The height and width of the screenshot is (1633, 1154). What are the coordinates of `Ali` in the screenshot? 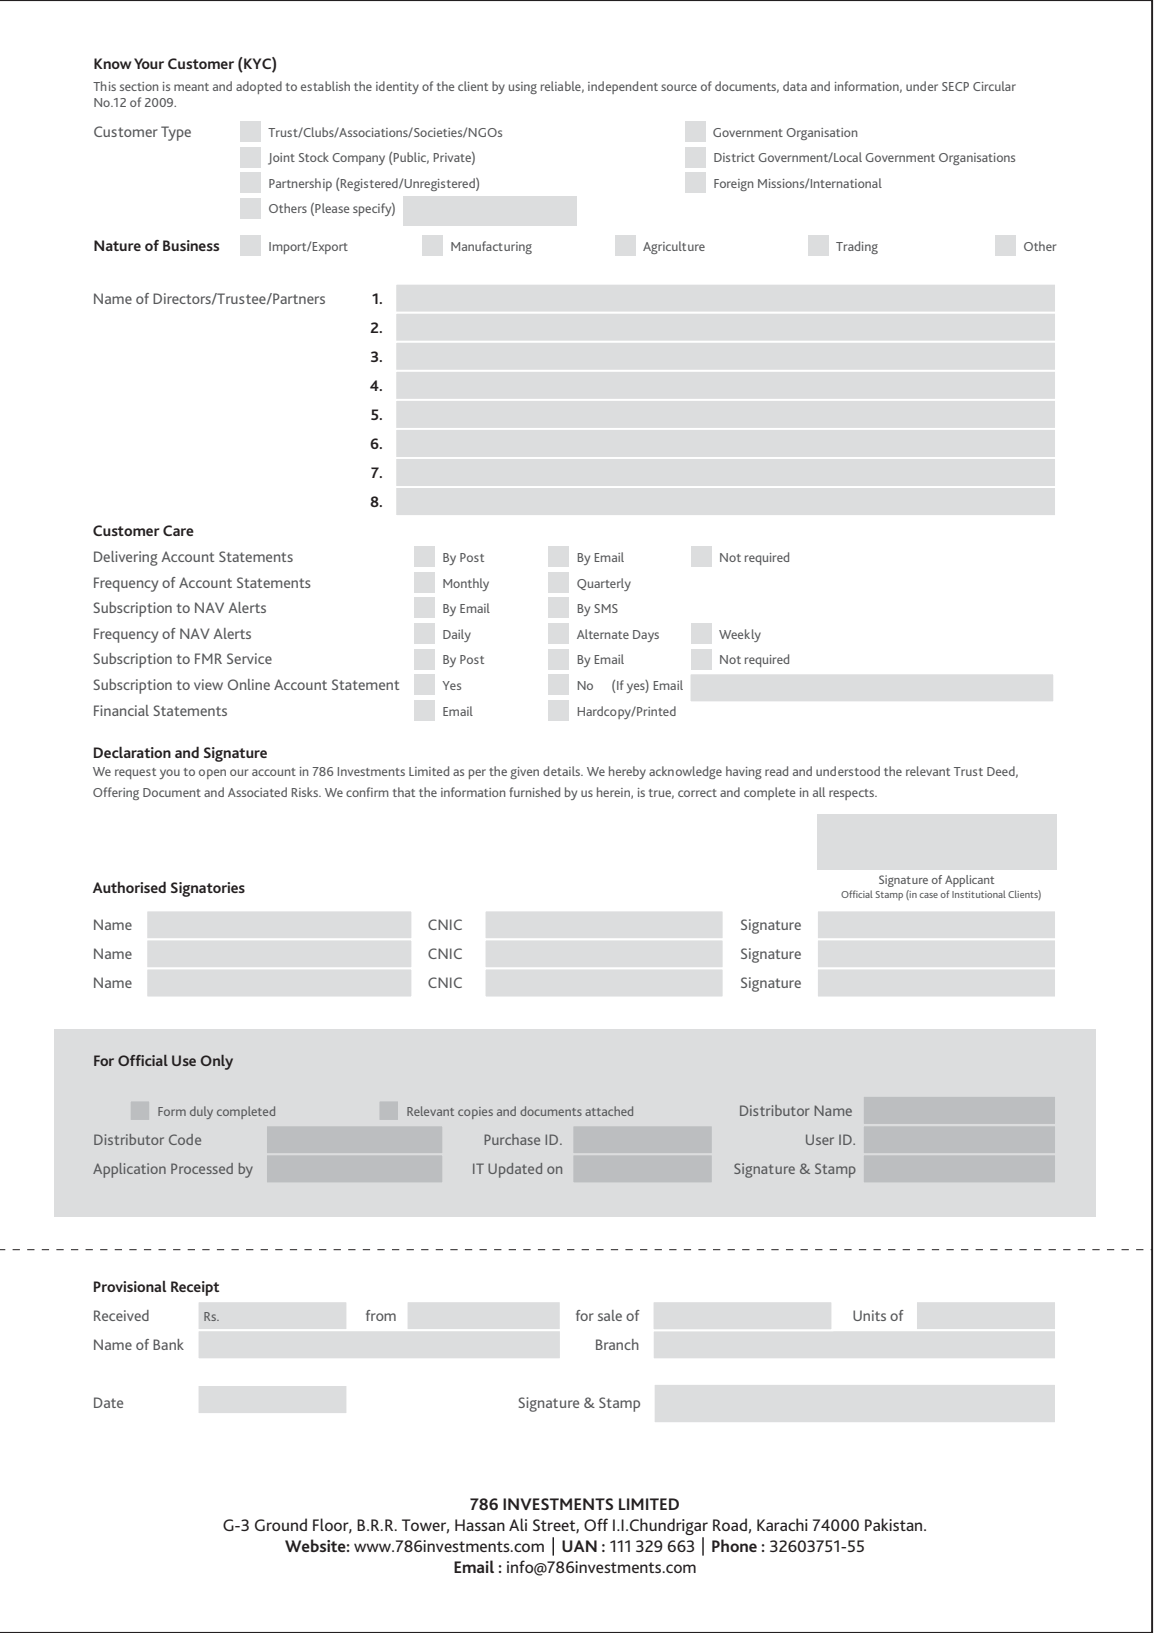 It's located at (518, 1524).
